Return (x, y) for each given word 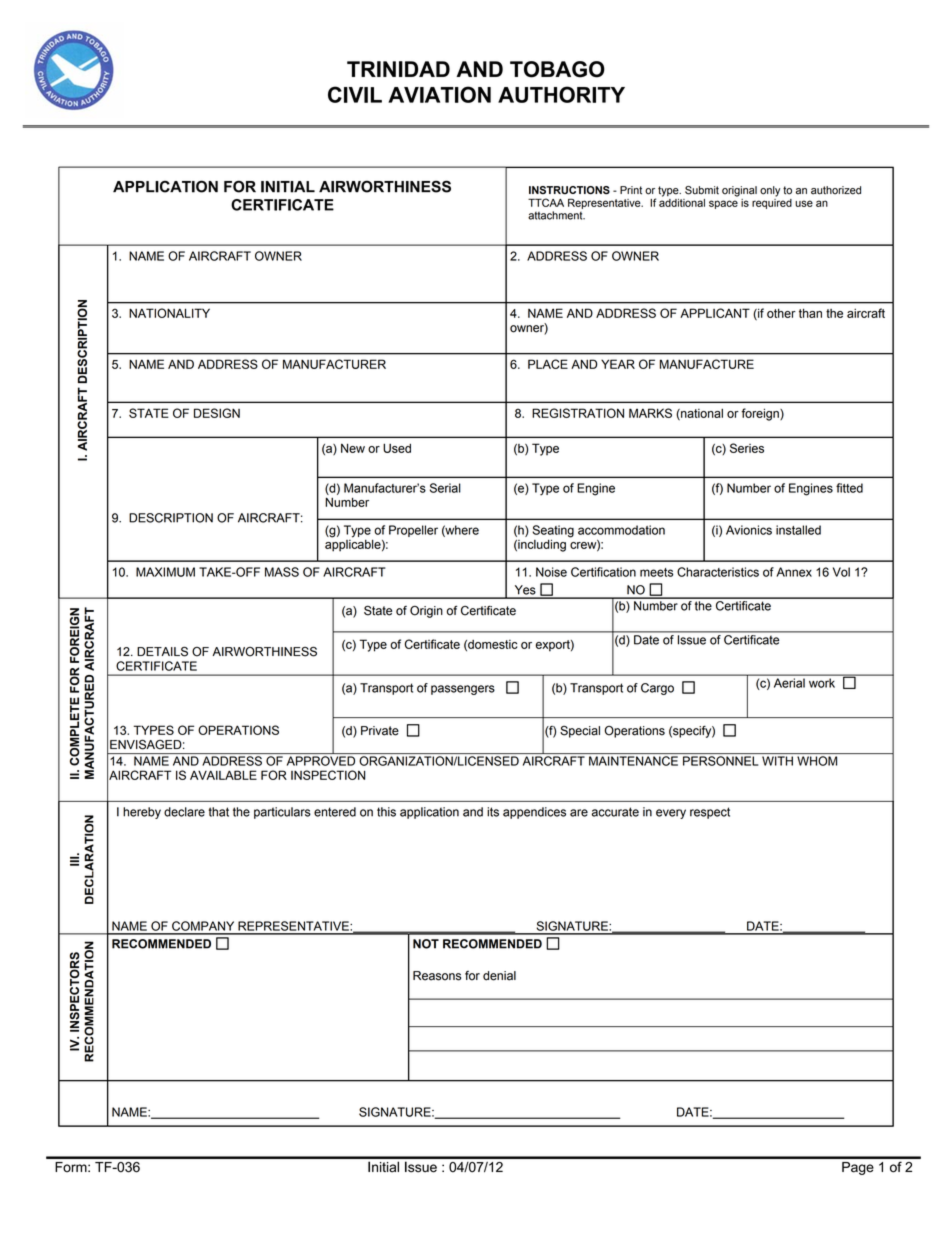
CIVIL (355, 94)
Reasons (437, 976)
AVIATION (439, 94)
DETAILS (162, 651)
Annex (794, 572)
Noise (551, 572)
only (770, 191)
